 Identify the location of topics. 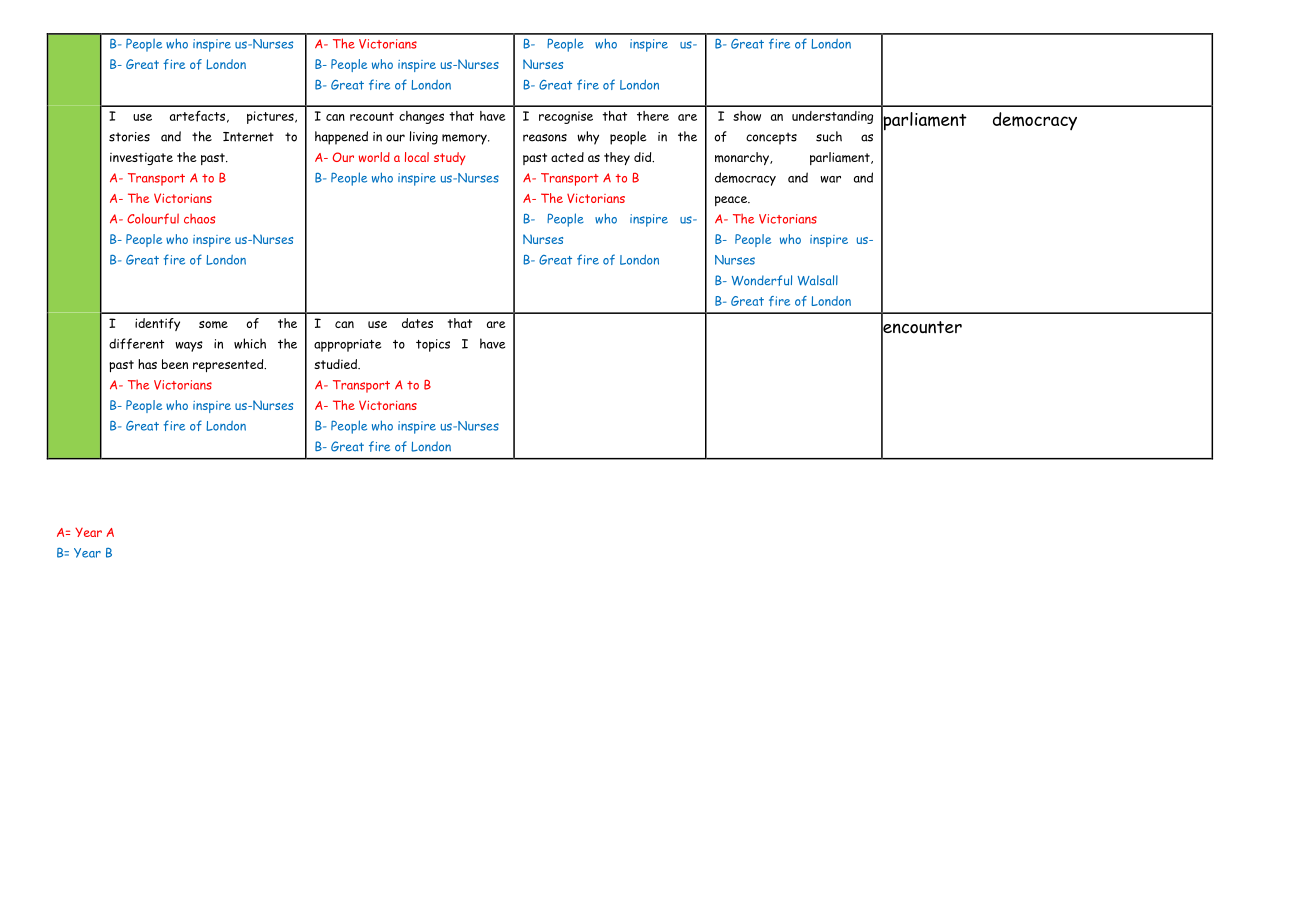
(433, 345).
